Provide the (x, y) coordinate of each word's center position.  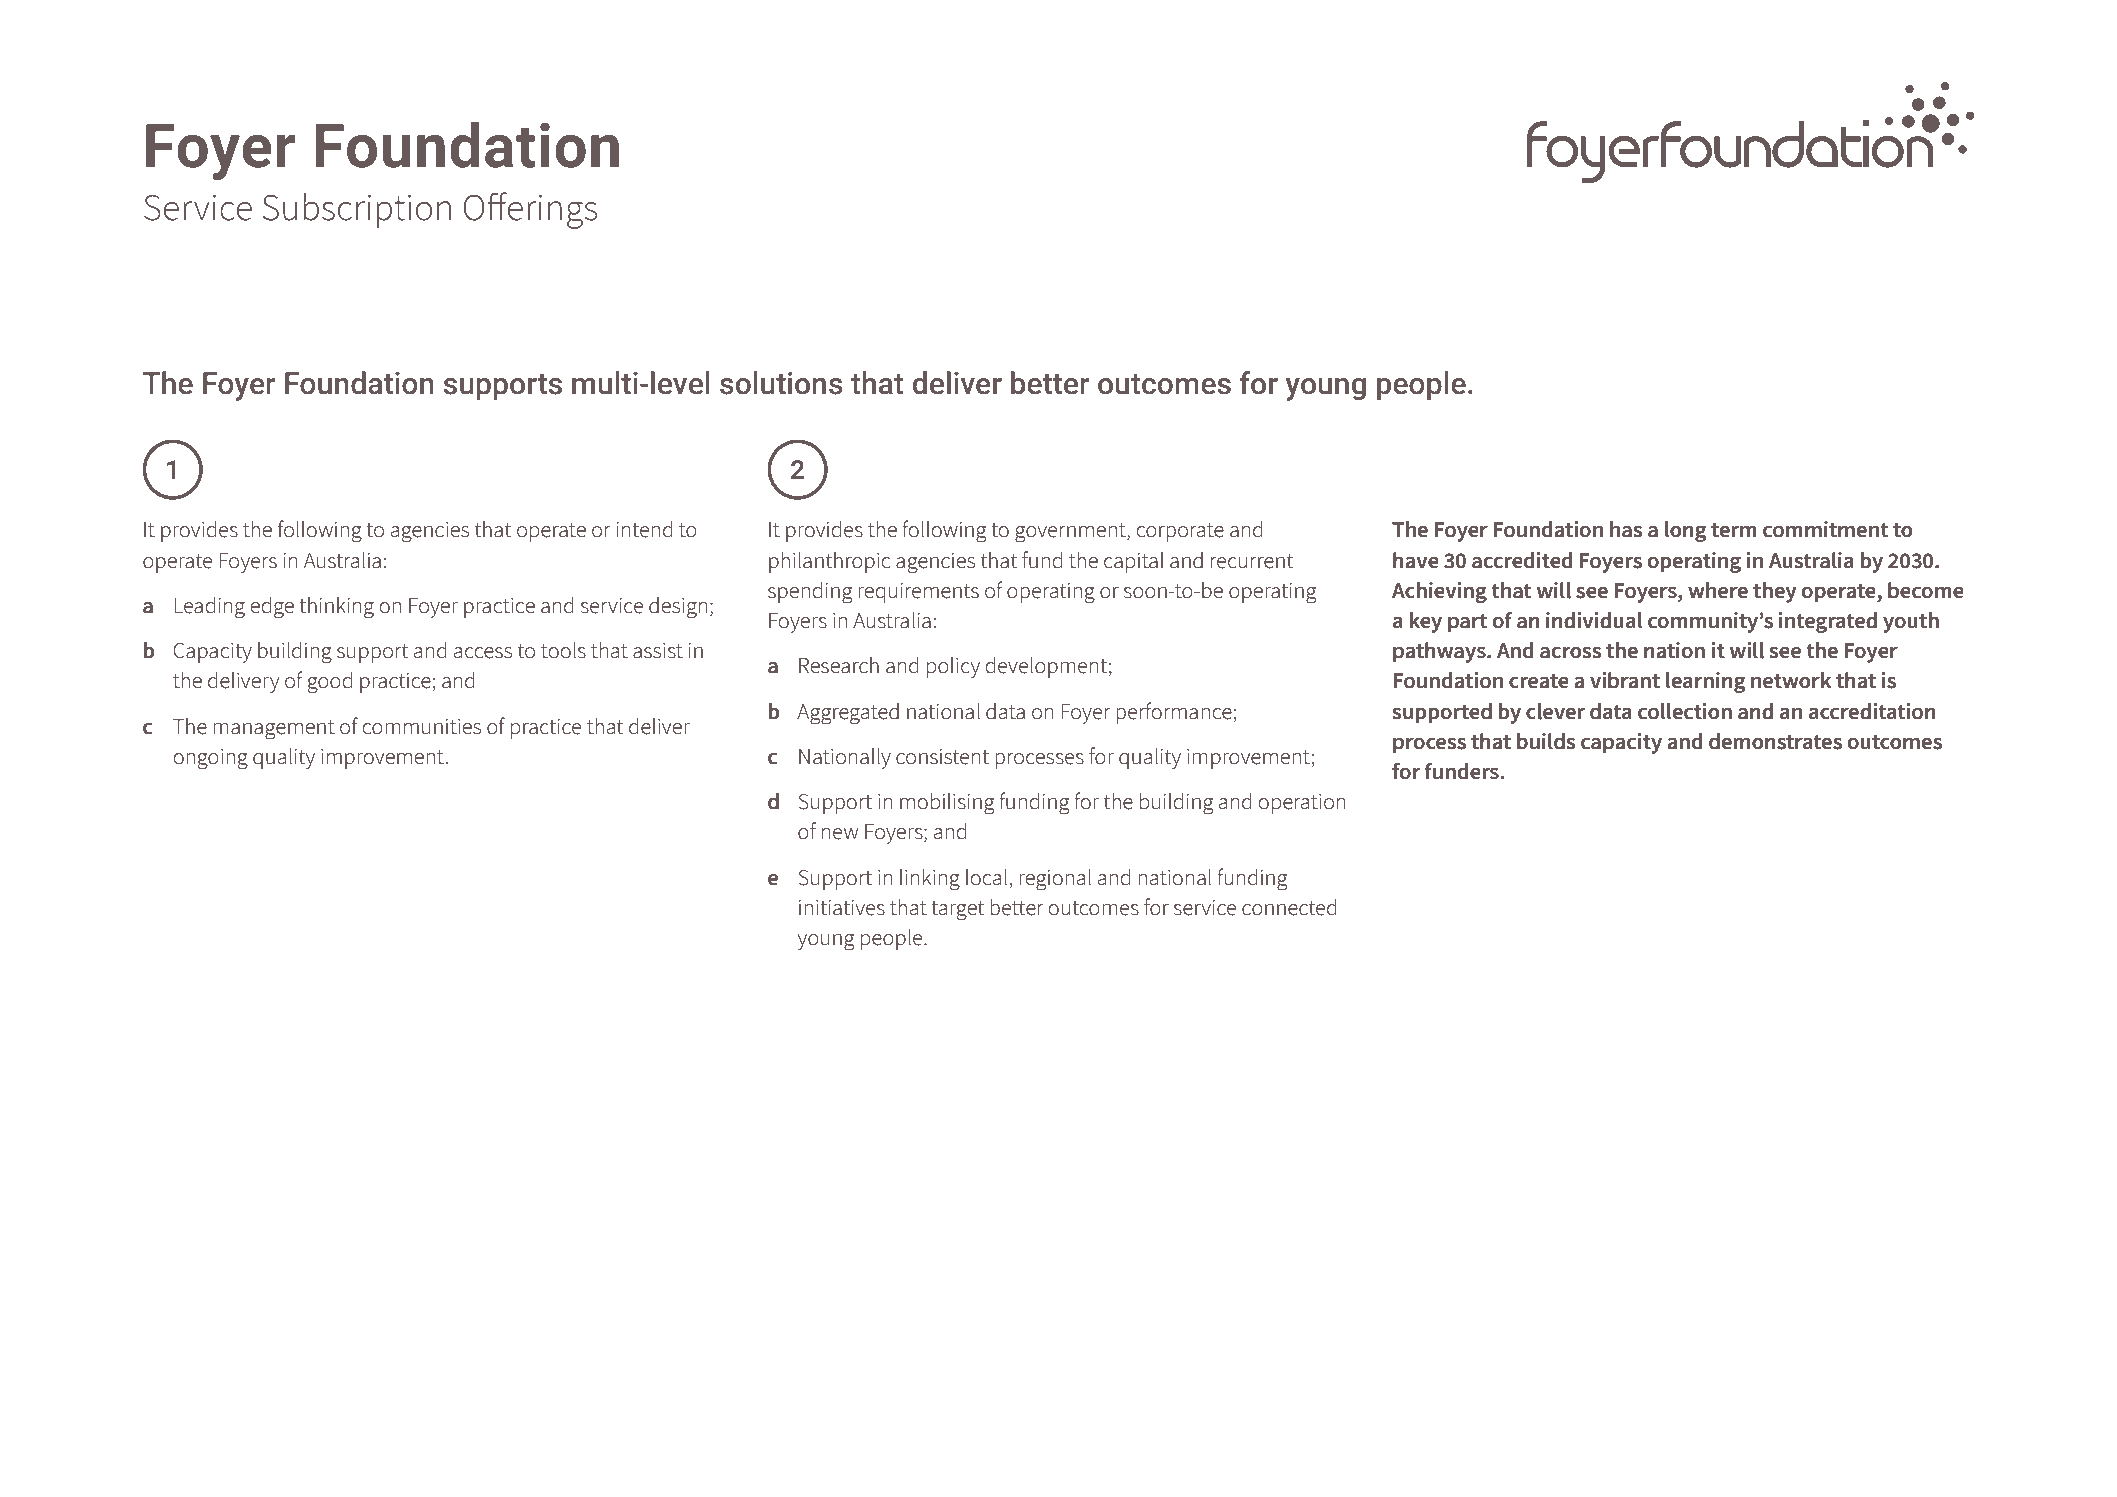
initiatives (842, 908)
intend (644, 529)
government (1071, 533)
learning (1705, 682)
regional (1055, 880)
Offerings (530, 210)
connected (1289, 907)
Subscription (356, 210)
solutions (781, 383)
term (1734, 530)
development (1046, 667)
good (329, 682)
